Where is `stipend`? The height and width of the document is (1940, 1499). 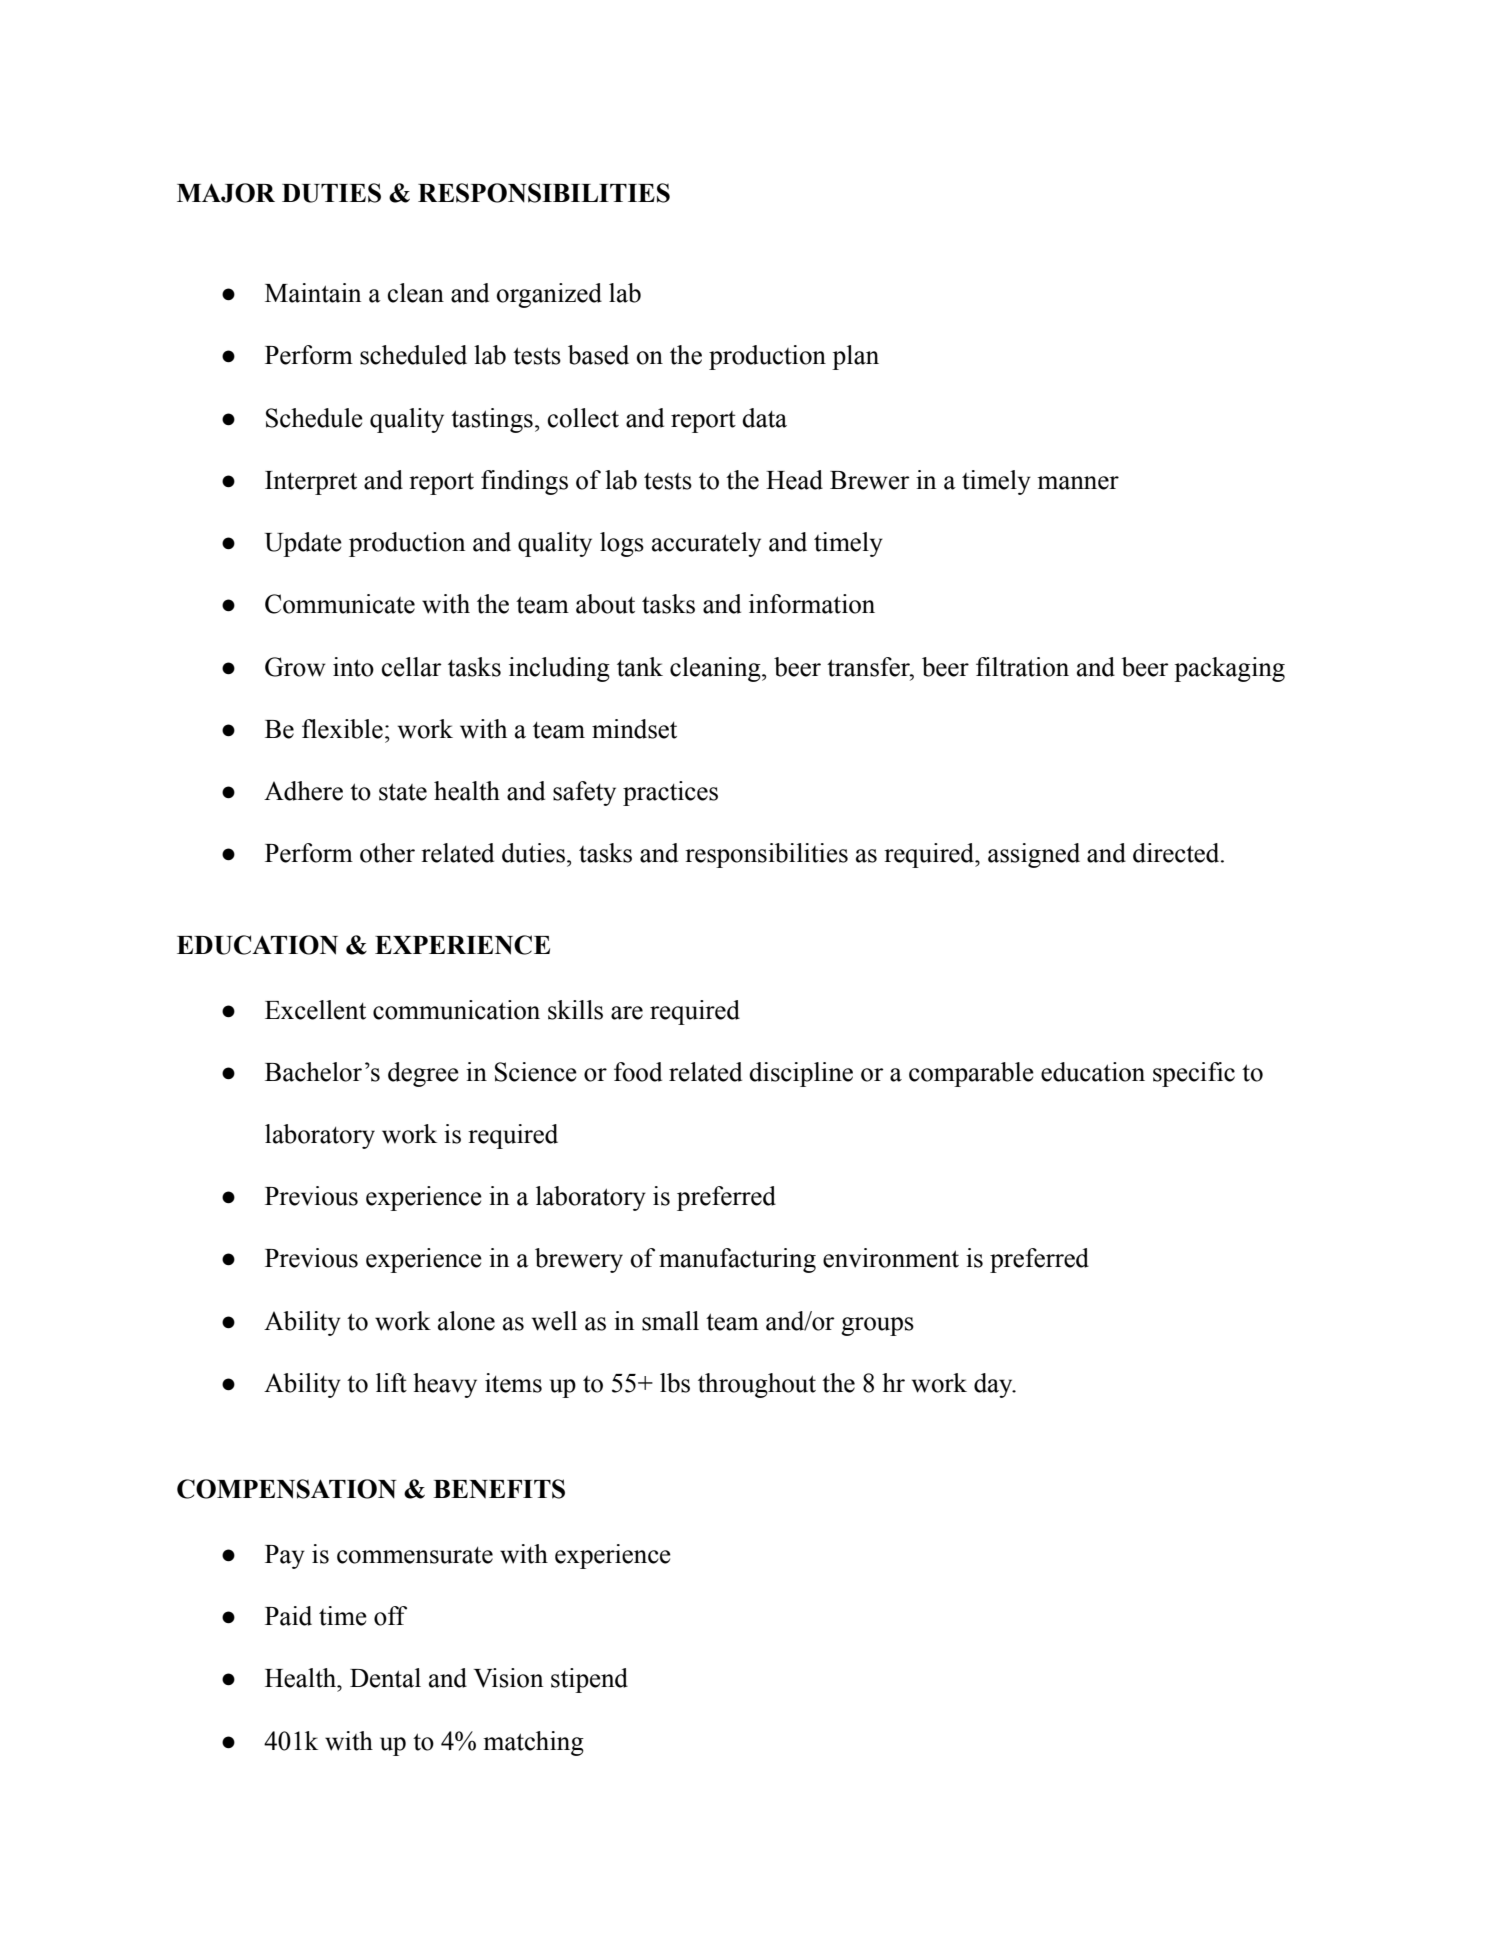 stipend is located at coordinates (589, 1680).
